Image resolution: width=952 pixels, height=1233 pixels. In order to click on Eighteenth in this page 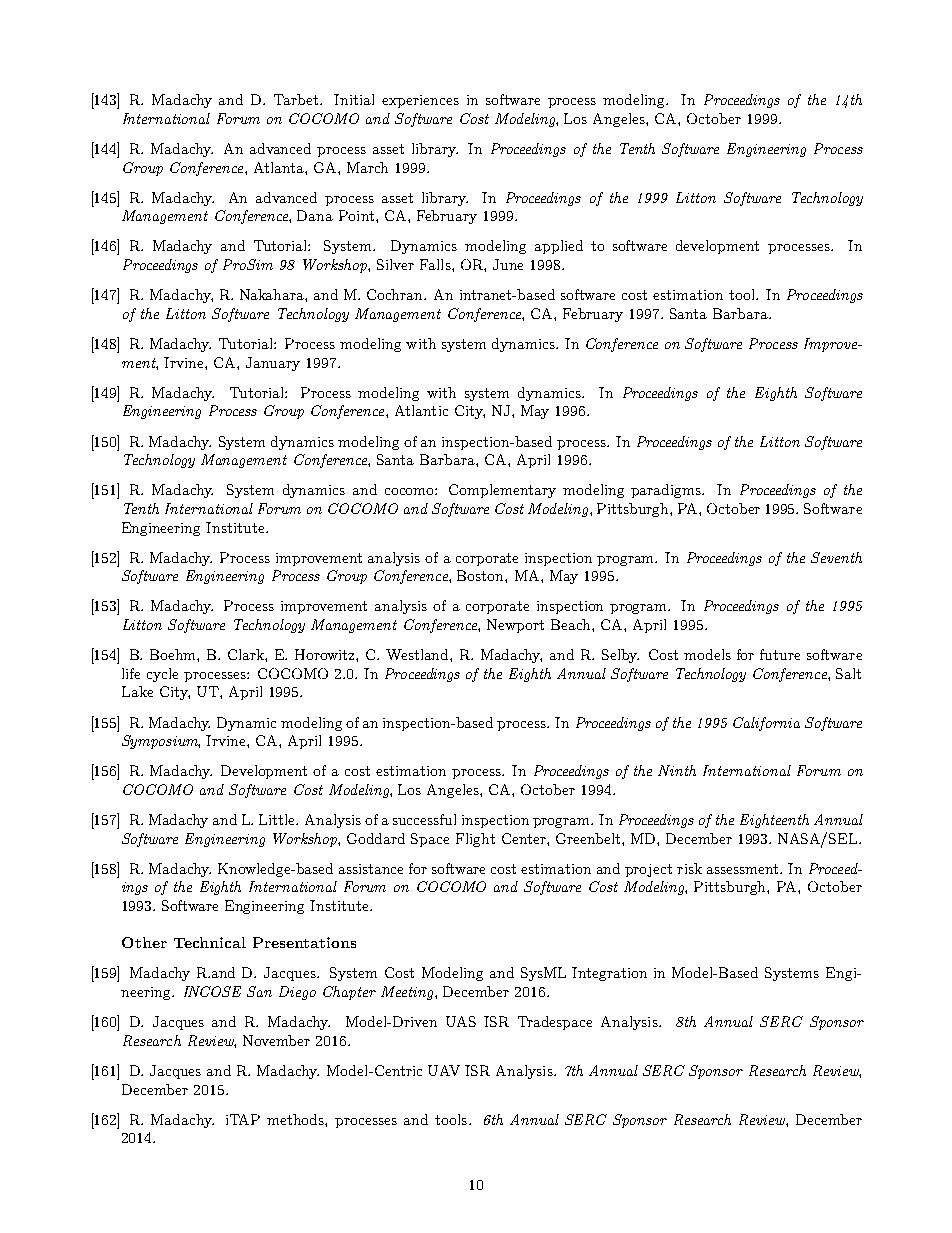, I will do `click(774, 821)`.
